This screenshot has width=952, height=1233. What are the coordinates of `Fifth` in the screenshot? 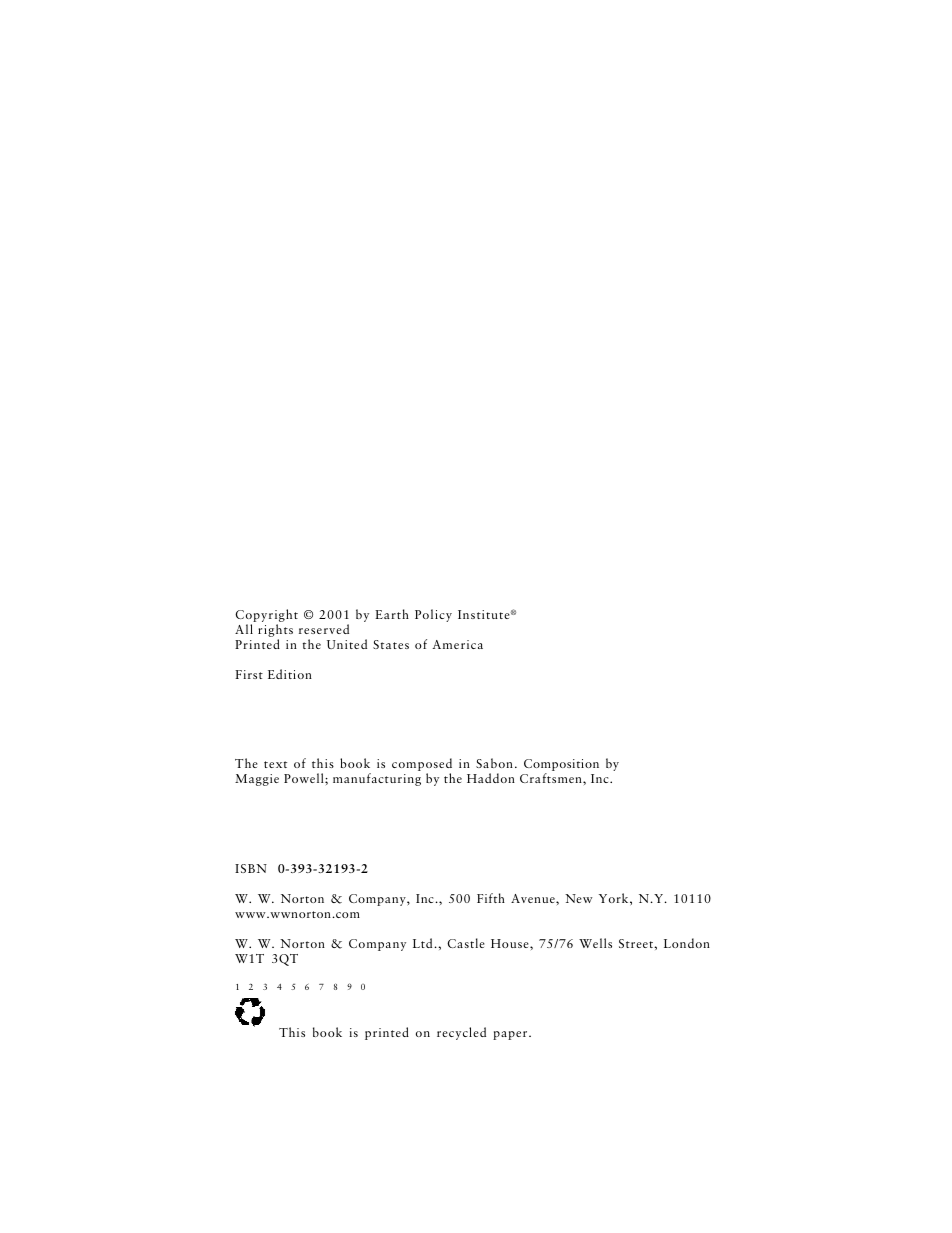 It's located at (491, 898).
